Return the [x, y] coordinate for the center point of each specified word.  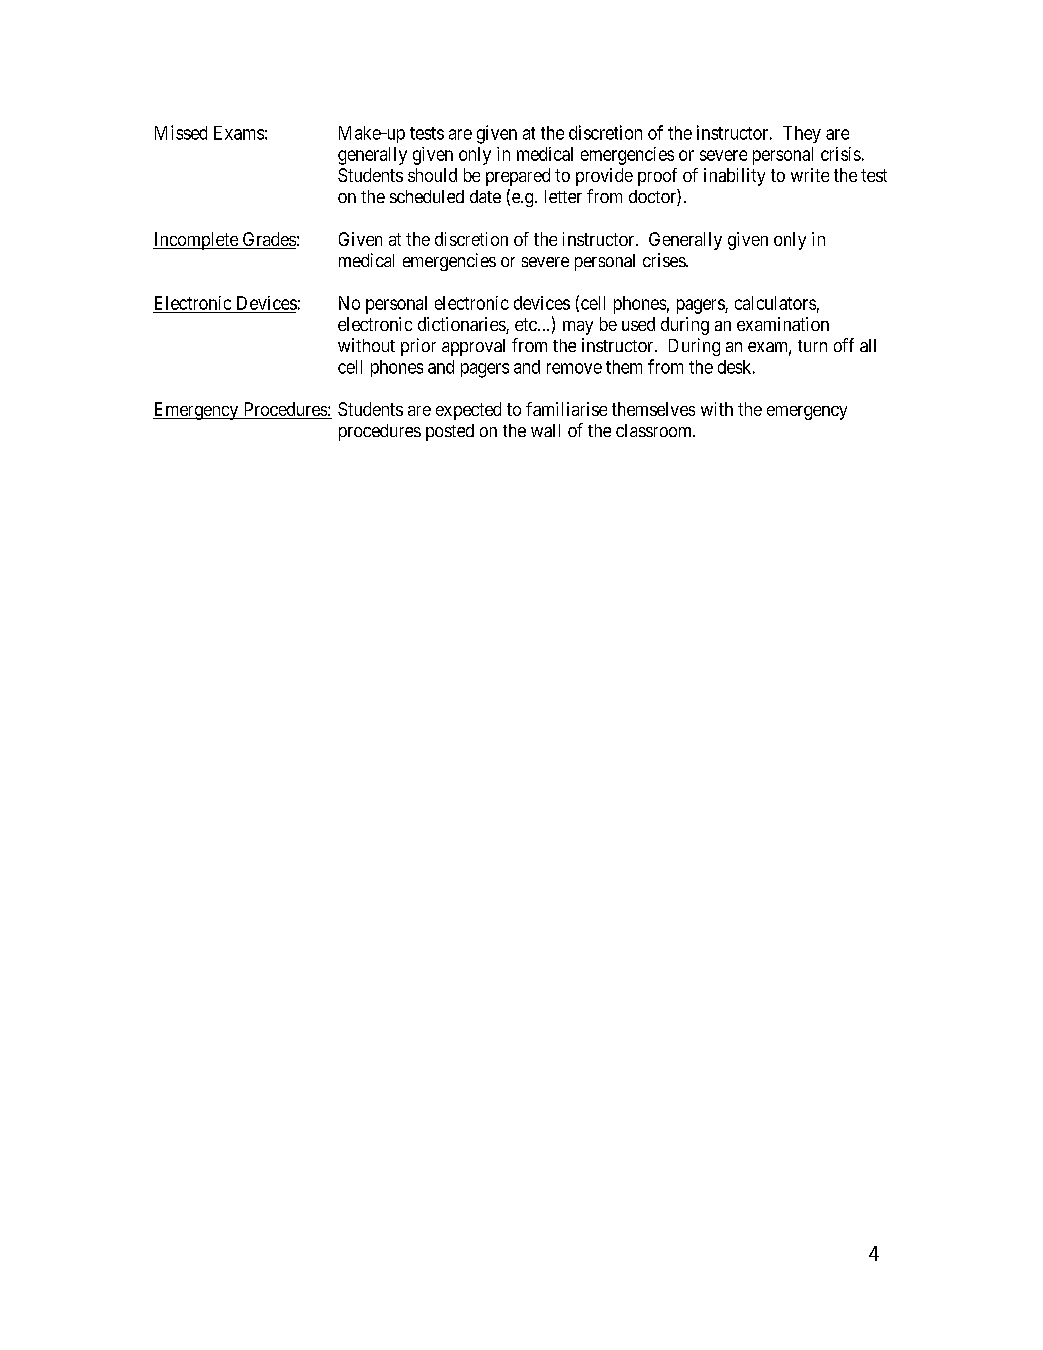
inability [734, 177]
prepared [518, 177]
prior [418, 347]
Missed [181, 132]
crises [665, 260]
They [802, 134]
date [485, 196]
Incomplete [196, 241]
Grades [268, 240]
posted [450, 432]
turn [812, 346]
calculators [775, 303]
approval [473, 347]
